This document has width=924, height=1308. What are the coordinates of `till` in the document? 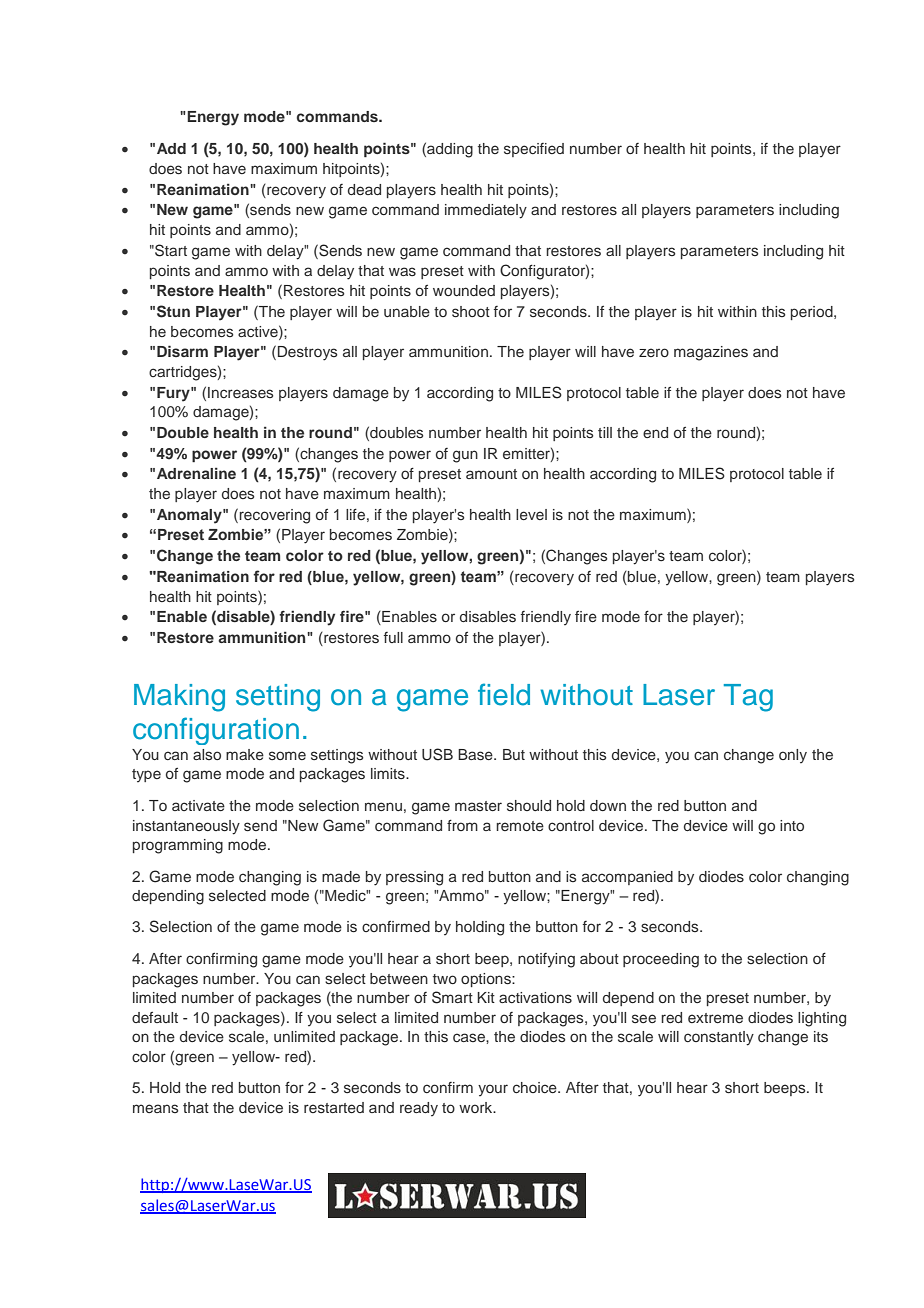 It's located at (605, 432).
